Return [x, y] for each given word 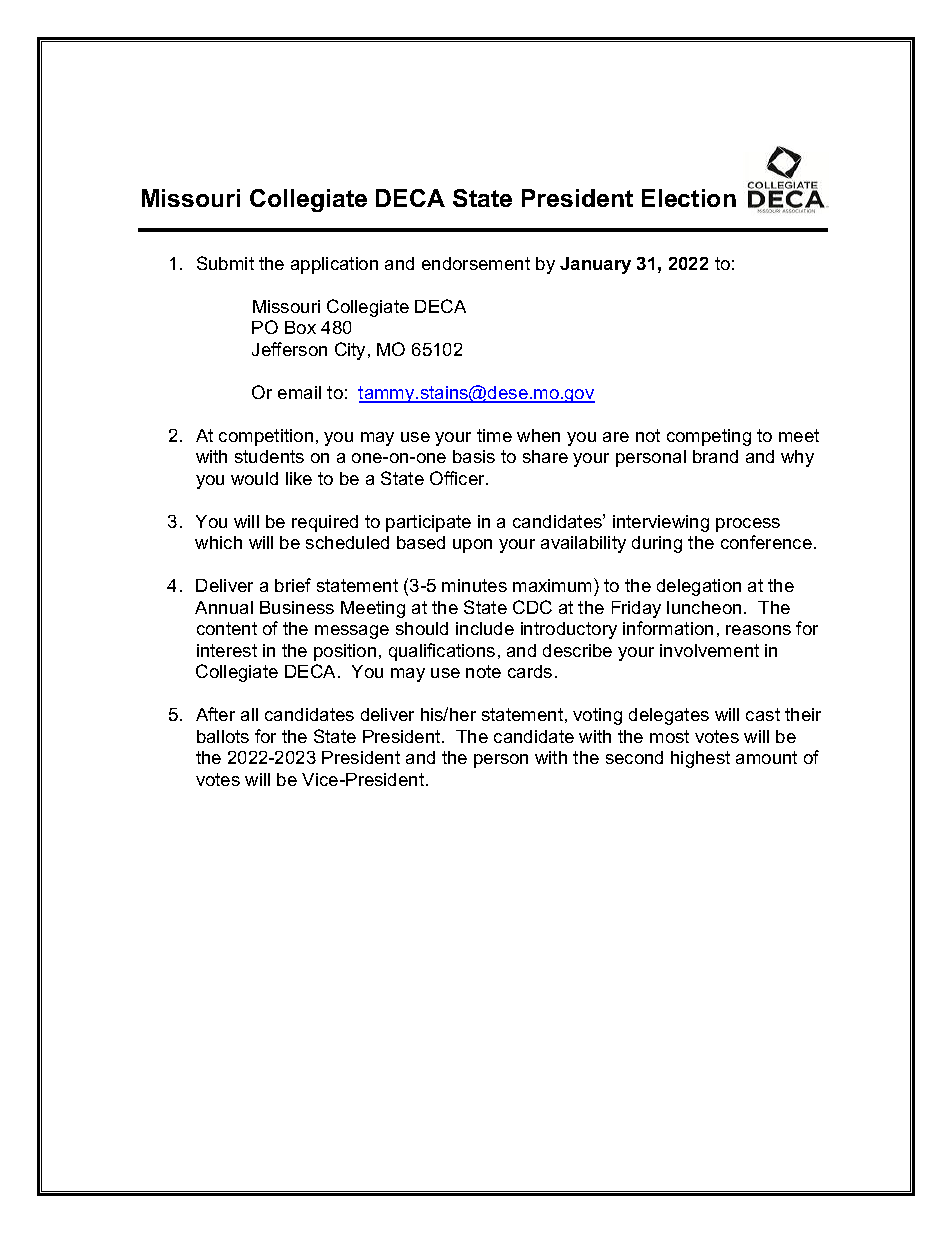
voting [597, 716]
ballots [223, 736]
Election [689, 198]
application [334, 265]
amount [766, 757]
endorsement [476, 263]
